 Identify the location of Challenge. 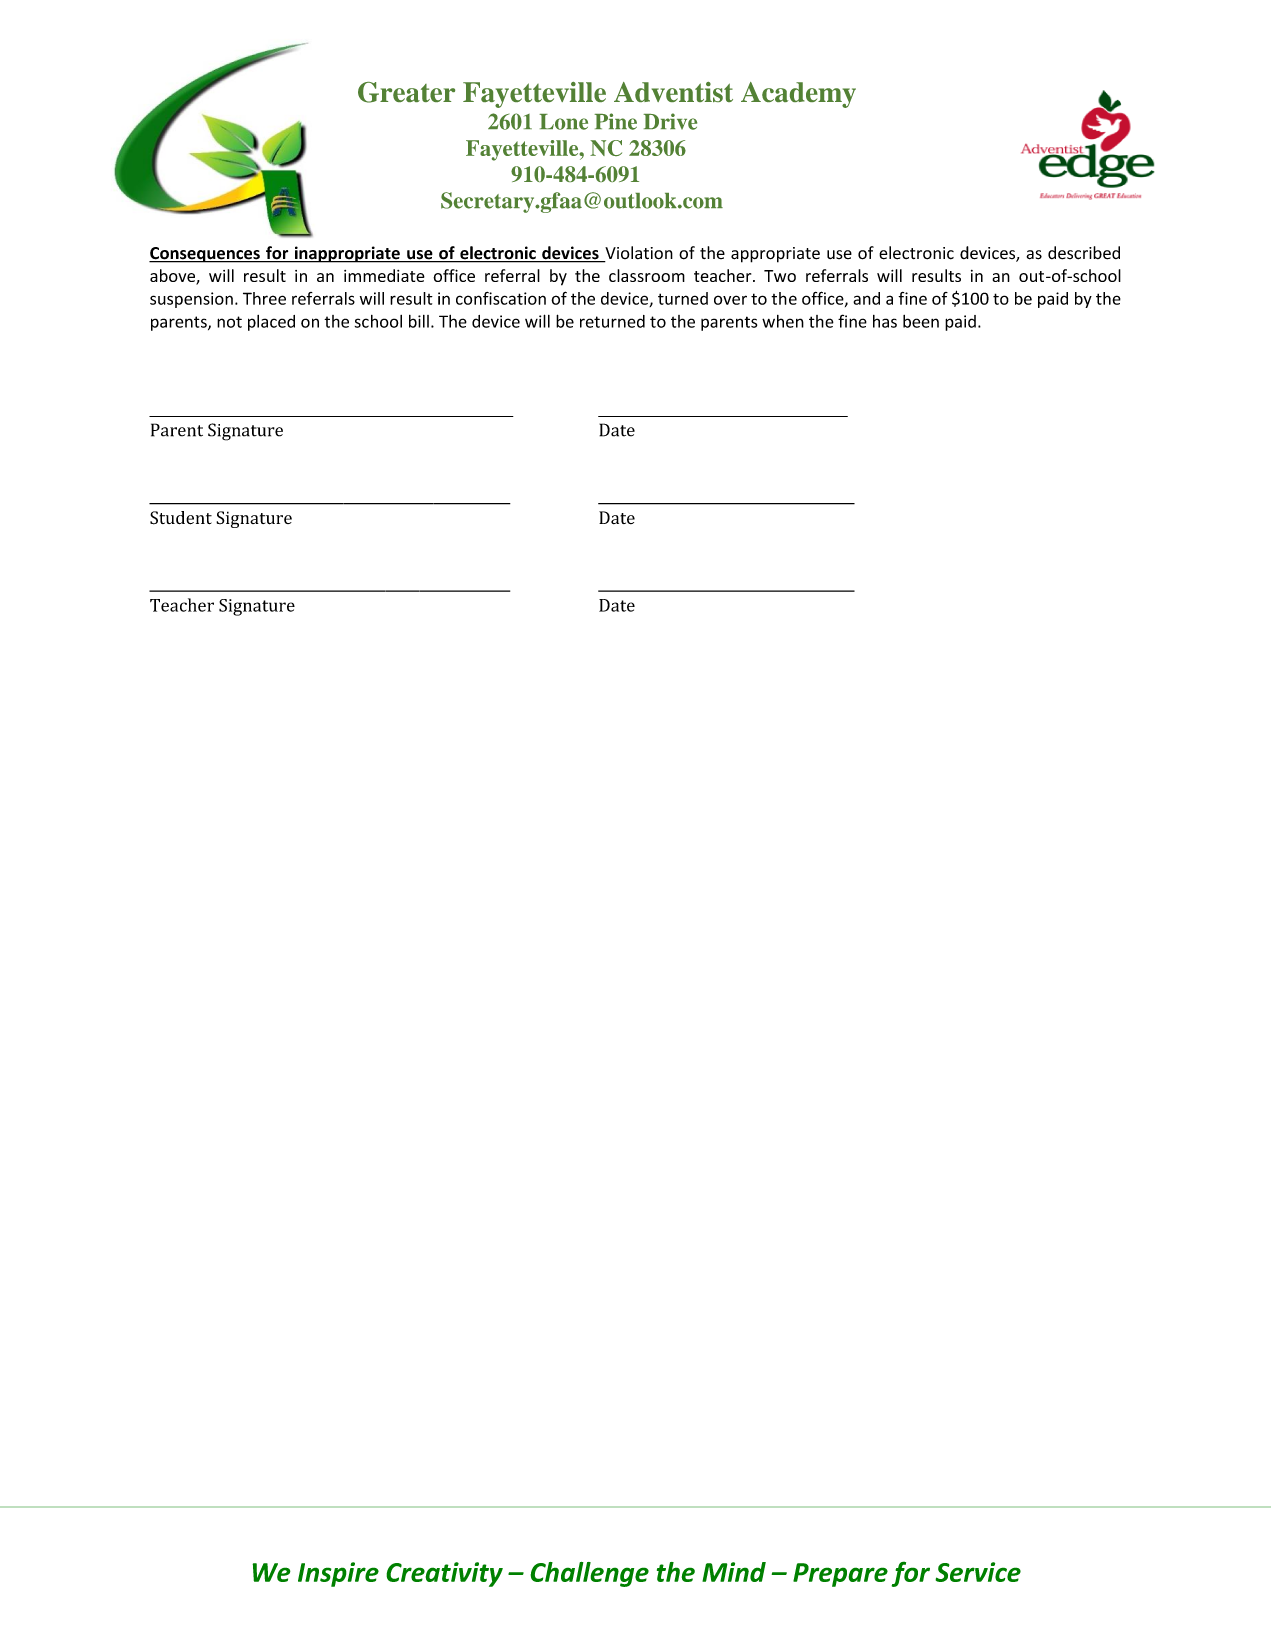
(589, 1574).
